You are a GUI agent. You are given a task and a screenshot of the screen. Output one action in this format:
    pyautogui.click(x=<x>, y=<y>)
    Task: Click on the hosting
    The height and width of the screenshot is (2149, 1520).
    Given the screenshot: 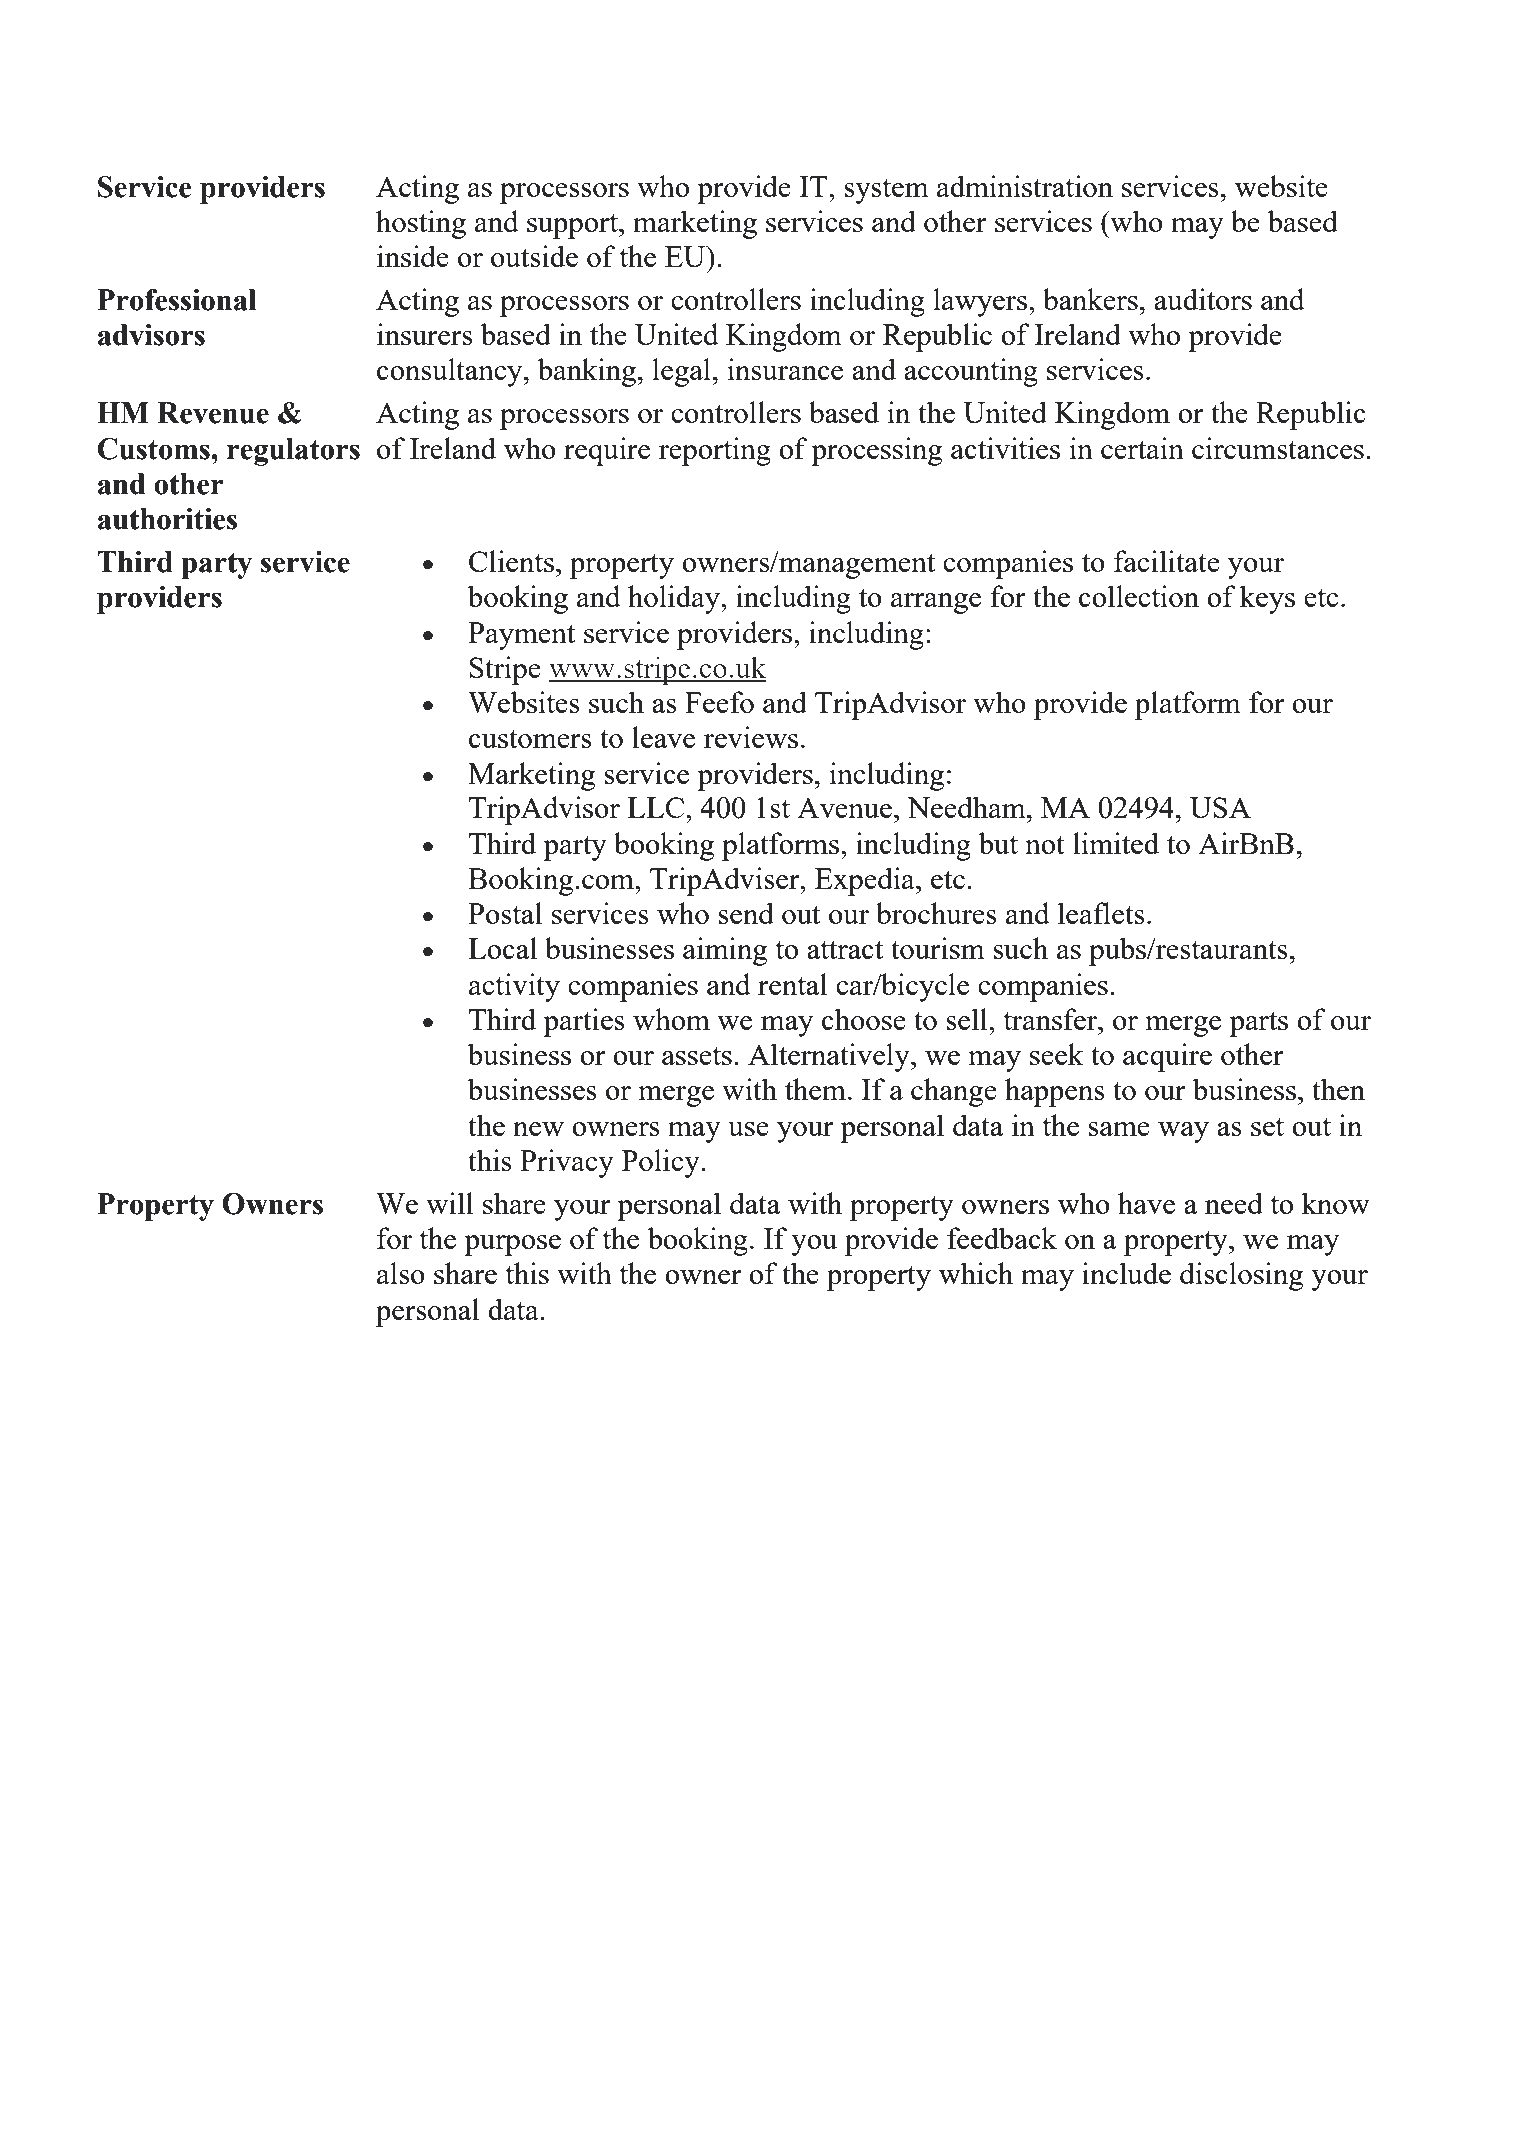 What is the action you would take?
    pyautogui.click(x=421, y=224)
